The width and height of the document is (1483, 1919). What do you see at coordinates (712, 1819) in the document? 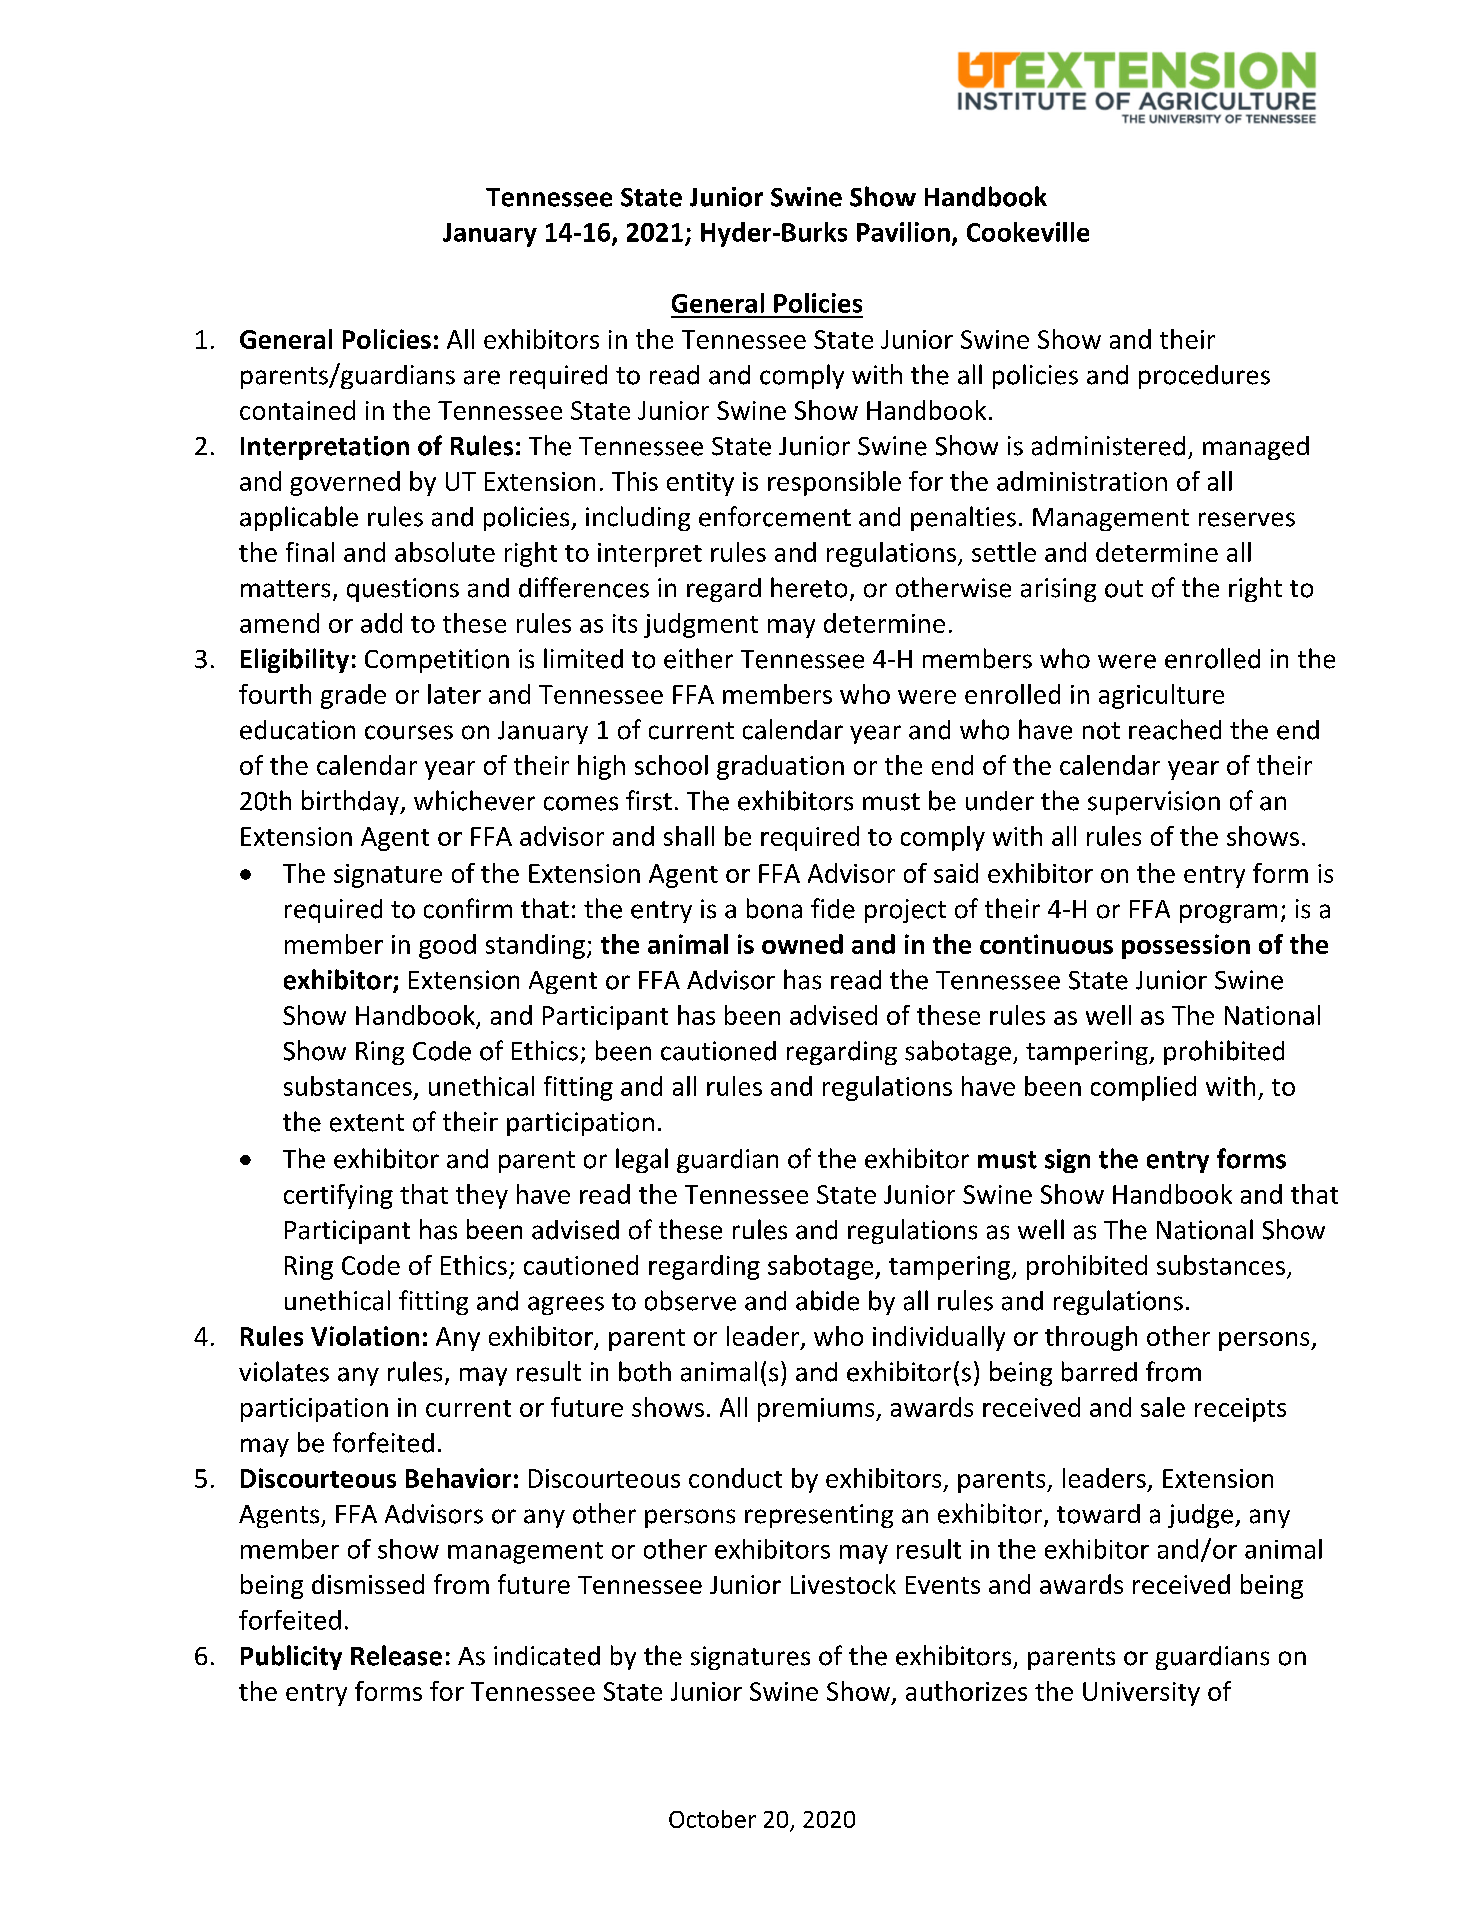
I see `October` at bounding box center [712, 1819].
